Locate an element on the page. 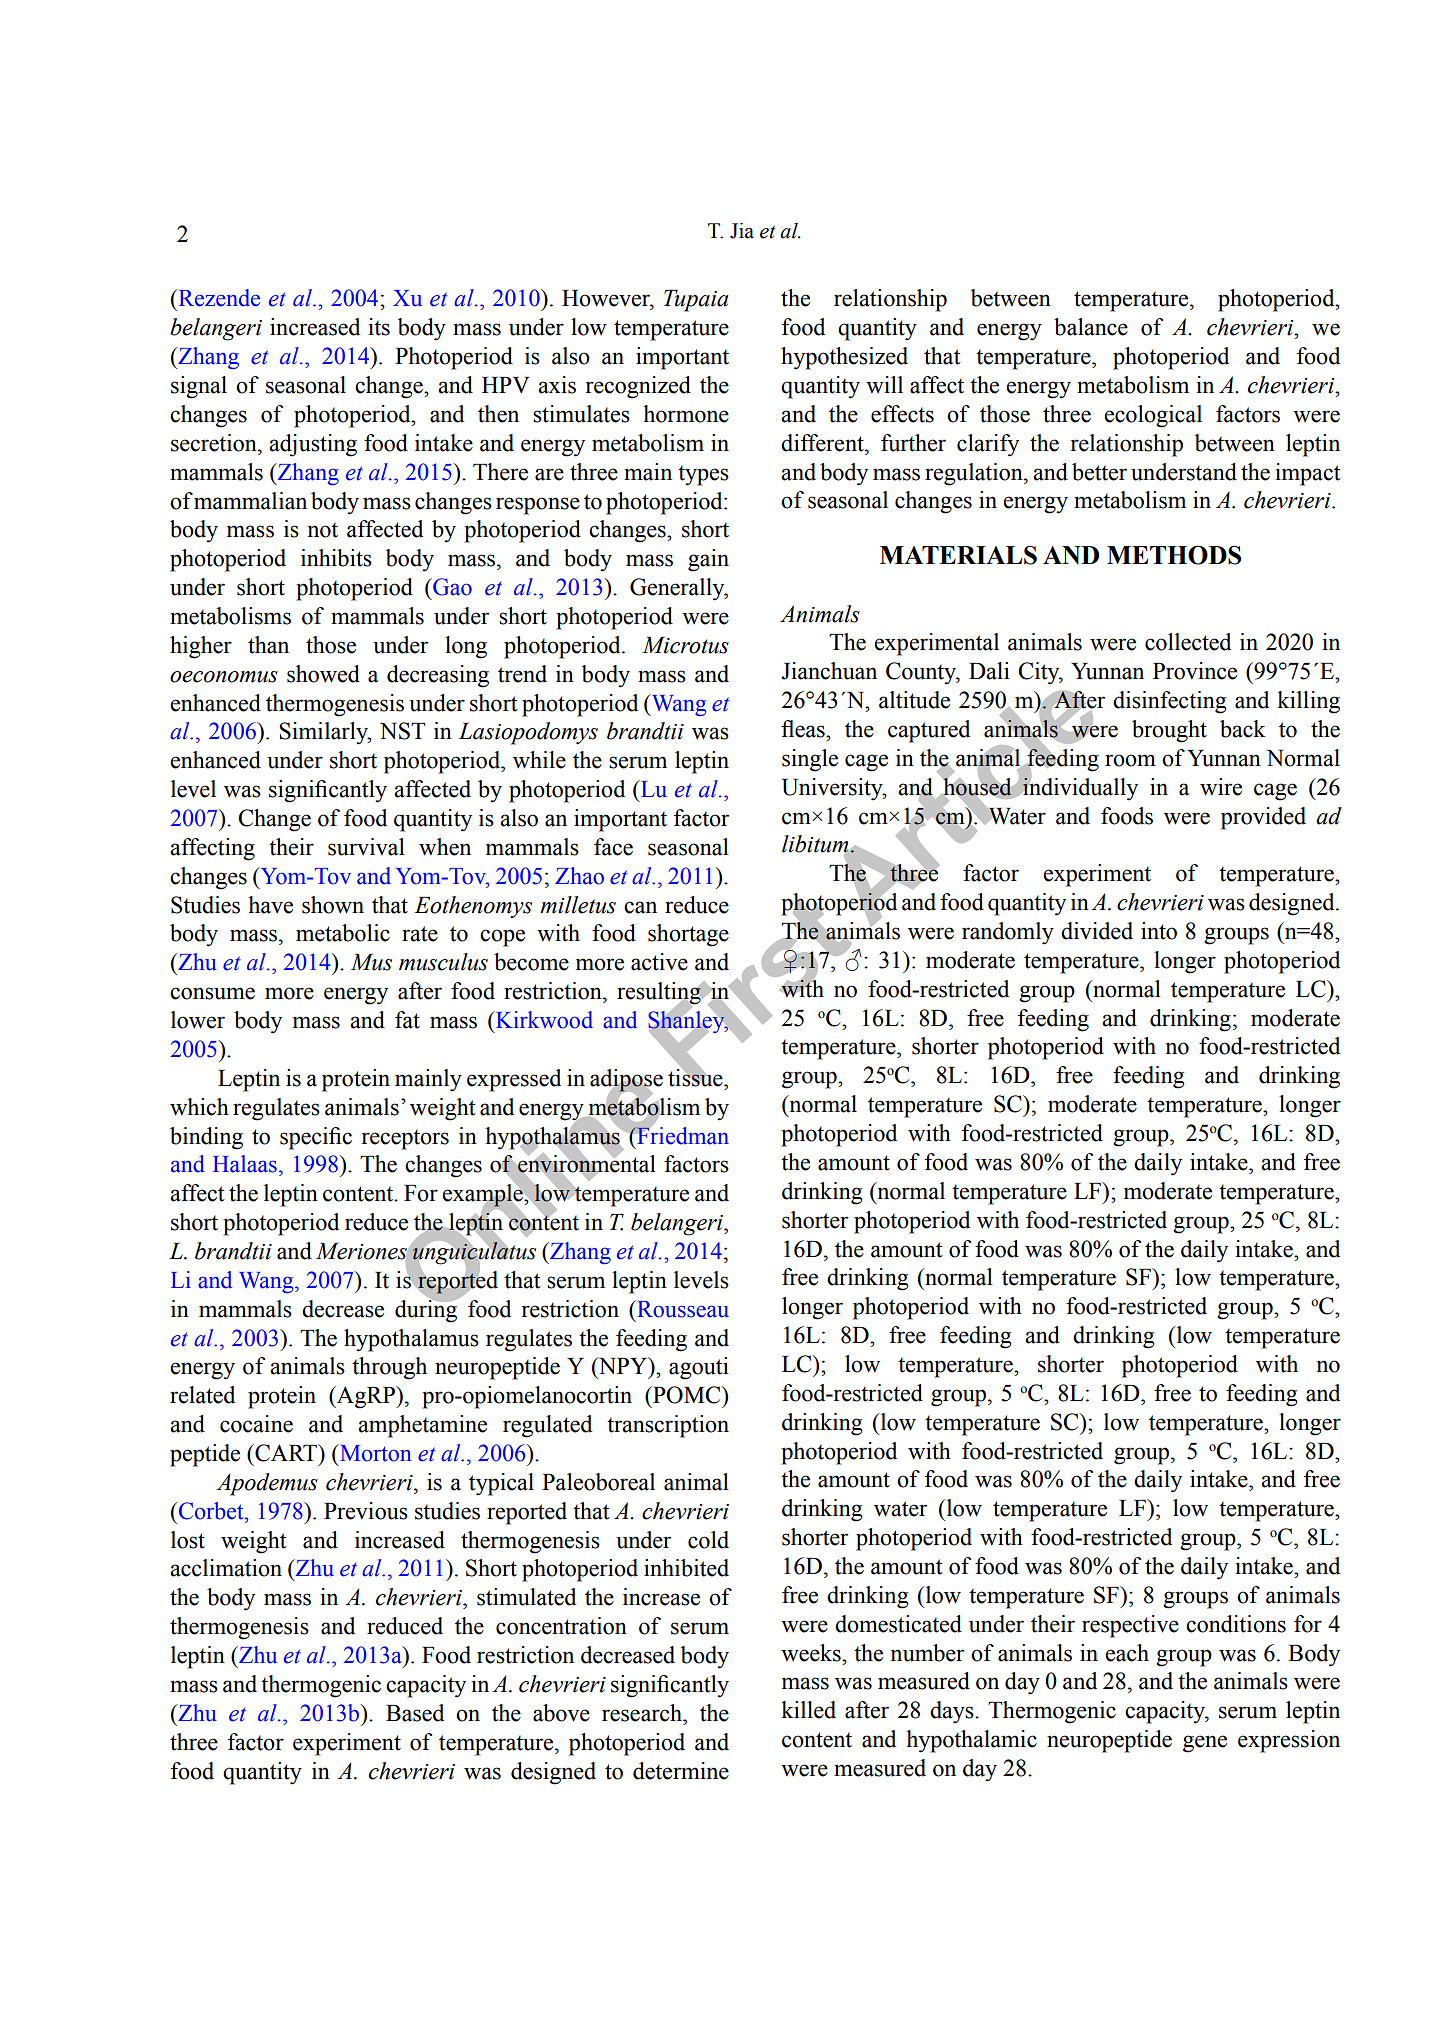  adjusting is located at coordinates (313, 445).
